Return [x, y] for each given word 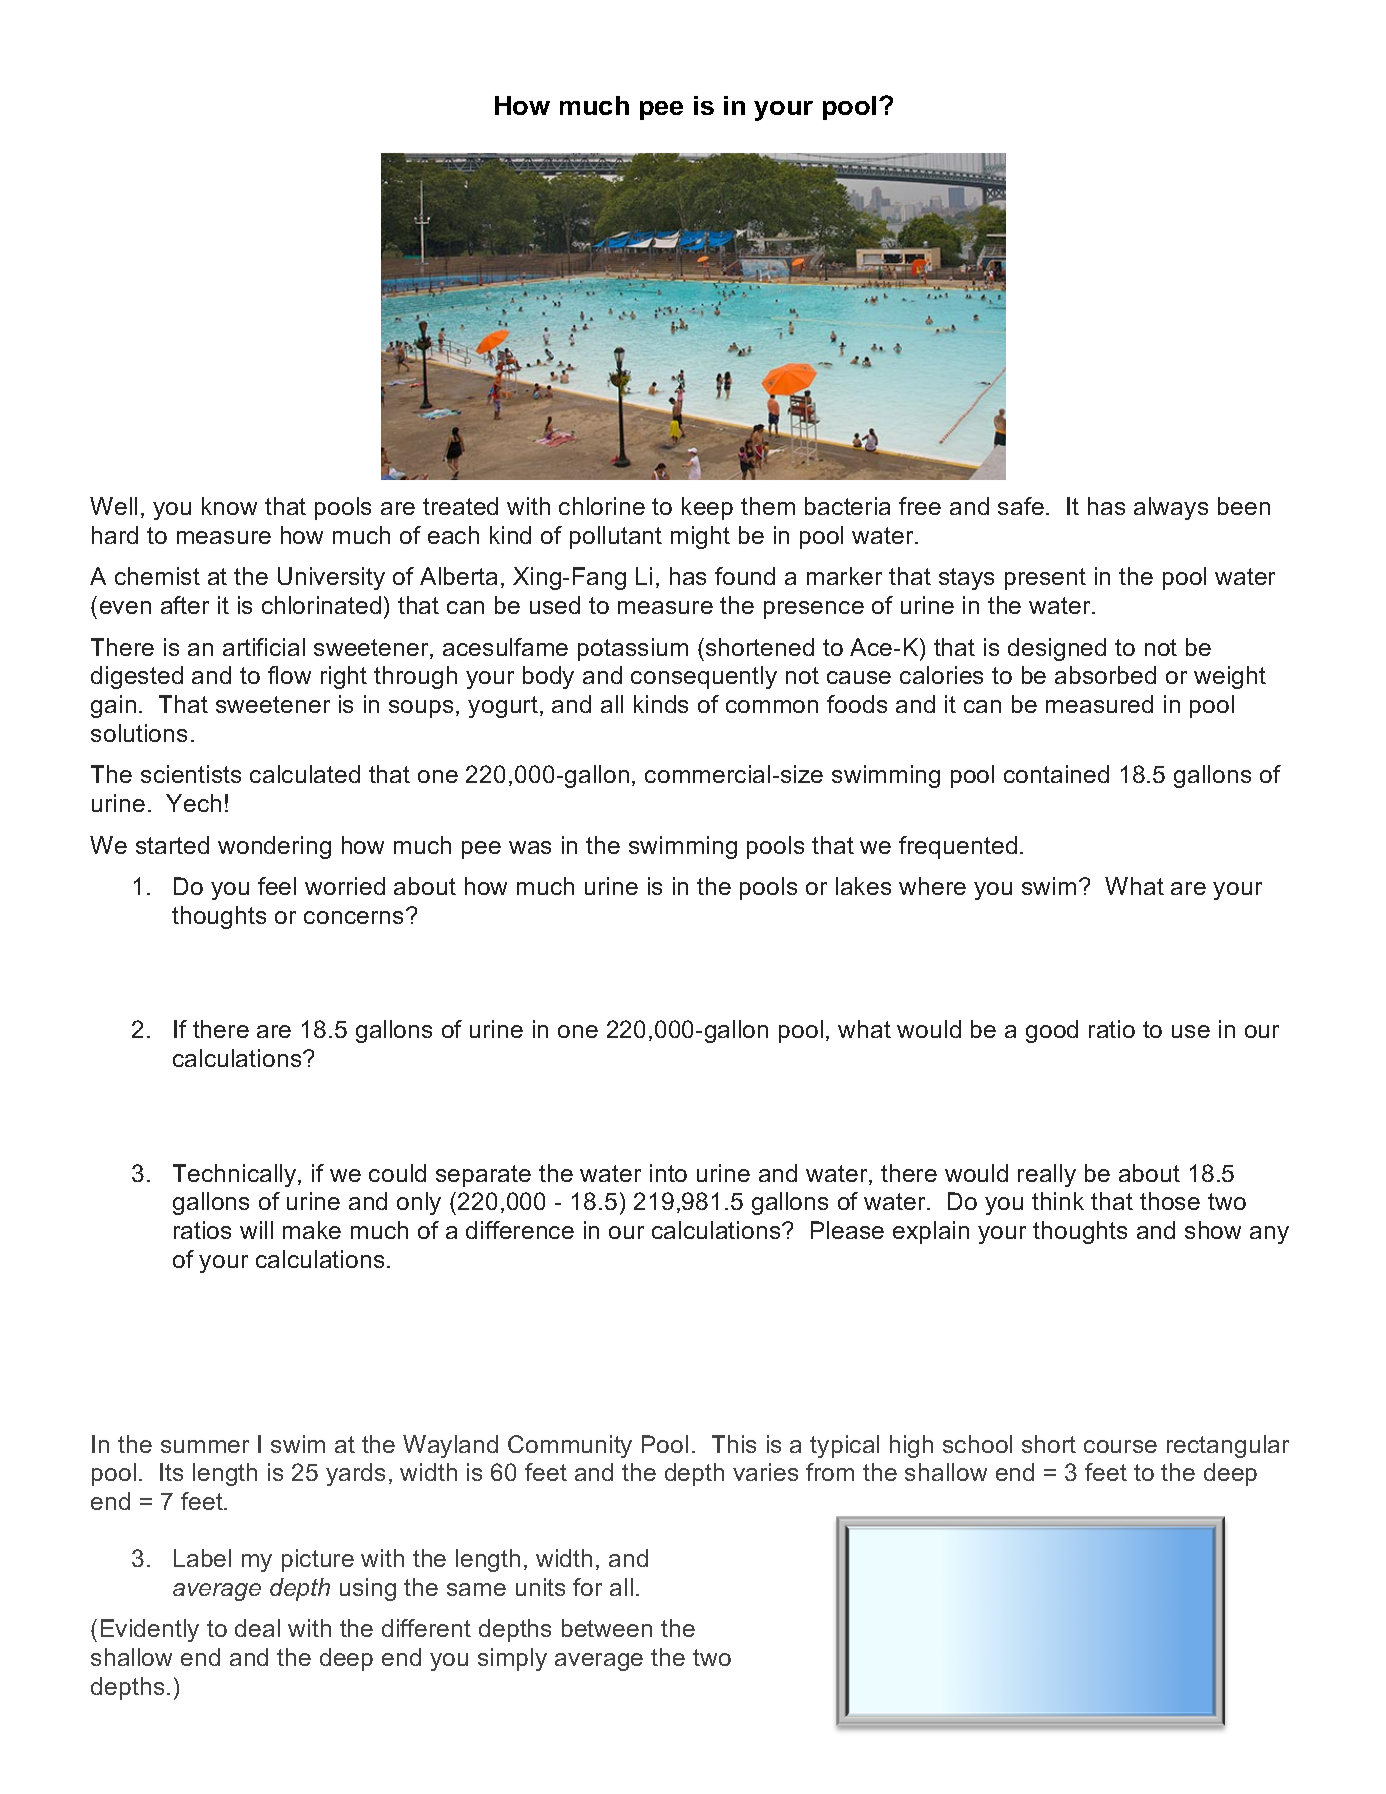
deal [257, 1628]
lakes [863, 886]
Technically [236, 1175]
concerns [353, 917]
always [1171, 508]
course [1120, 1446]
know [229, 506]
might [700, 537]
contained [1056, 774]
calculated [305, 774]
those [1170, 1201]
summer [205, 1446]
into [668, 1173]
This [734, 1444]
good [1052, 1031]
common [772, 706]
